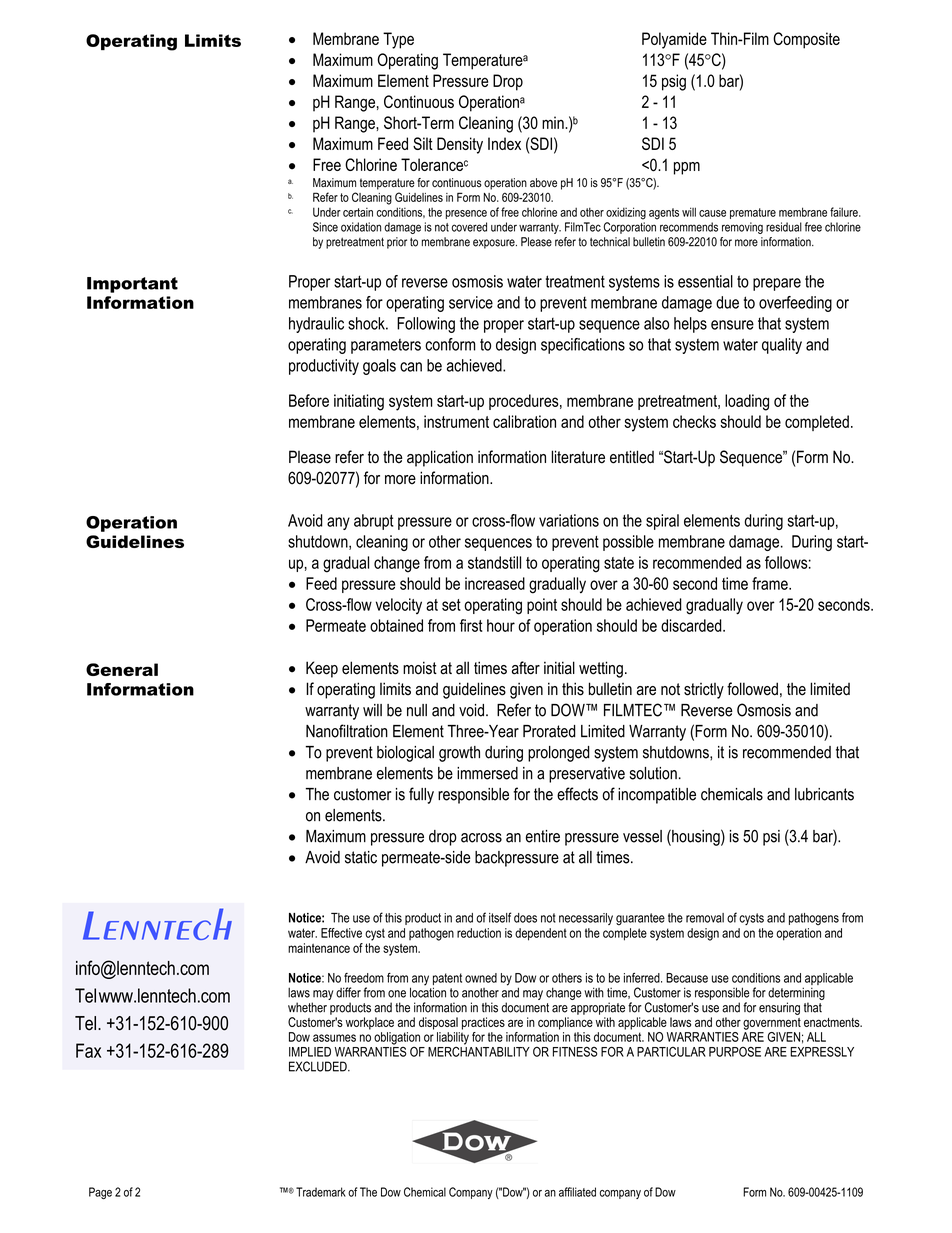 The height and width of the screenshot is (1233, 952). Describe the element at coordinates (122, 669) in the screenshot. I see `General` at that location.
